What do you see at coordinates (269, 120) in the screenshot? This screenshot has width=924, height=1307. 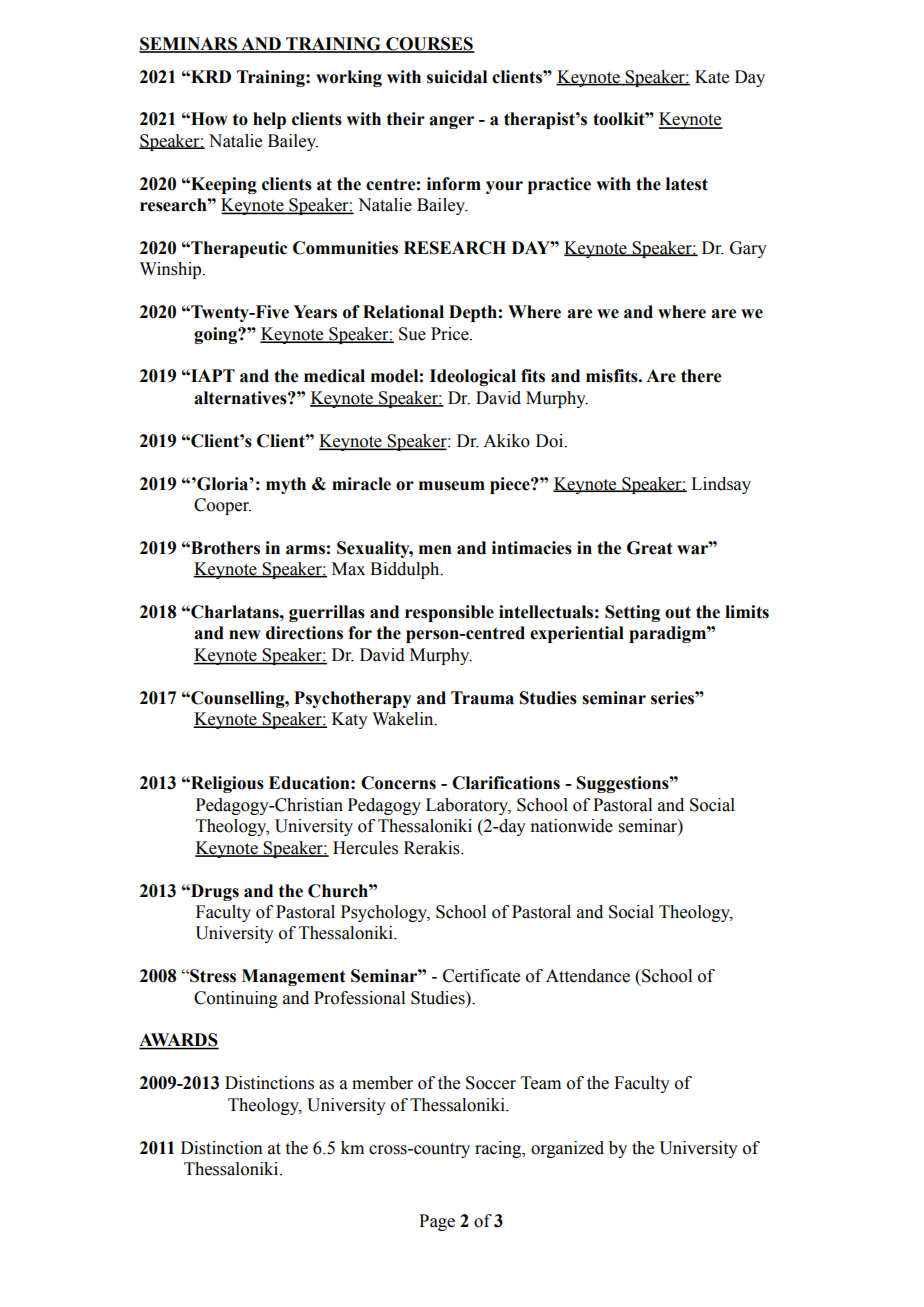 I see `help` at bounding box center [269, 120].
